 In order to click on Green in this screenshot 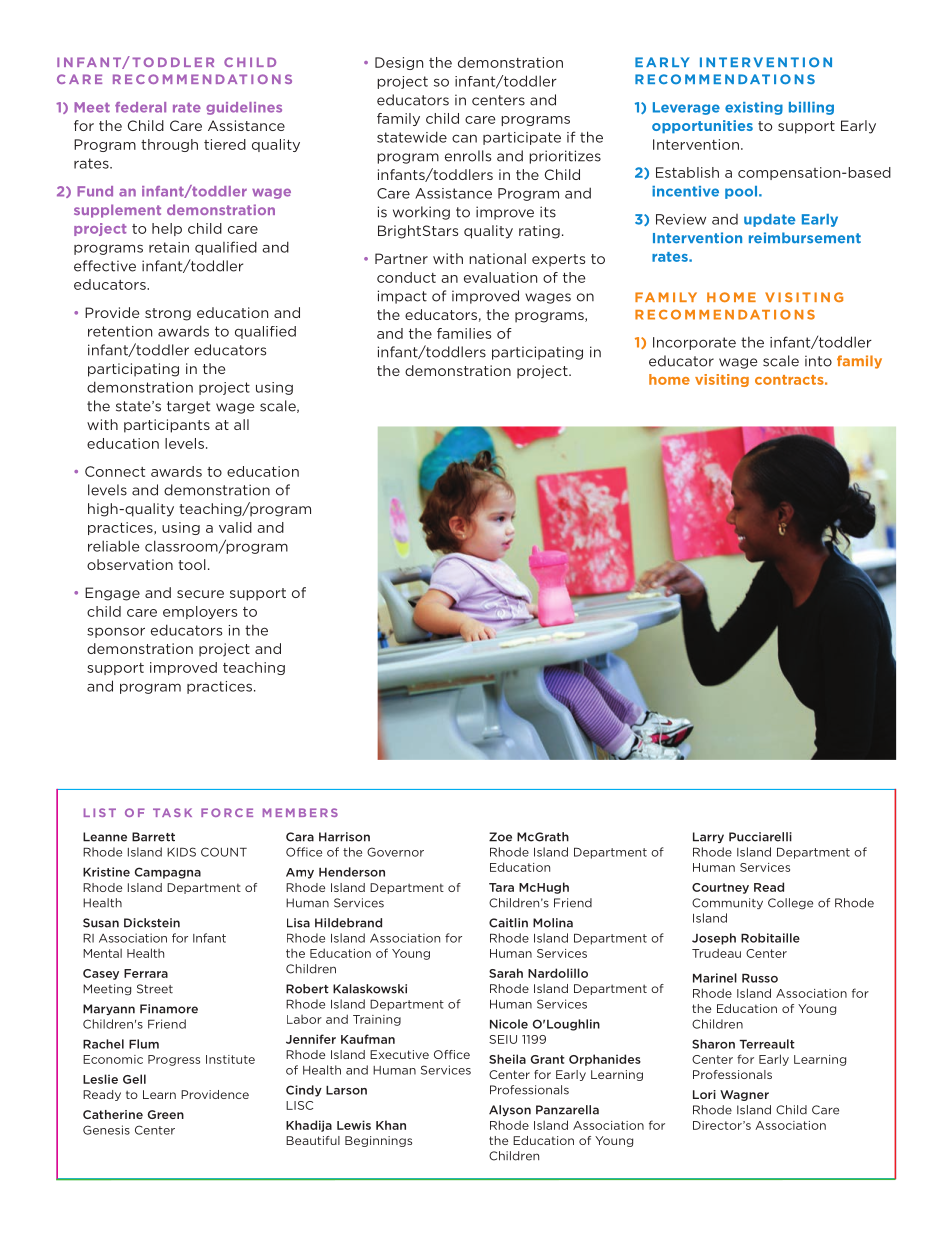, I will do `click(166, 1114)`.
